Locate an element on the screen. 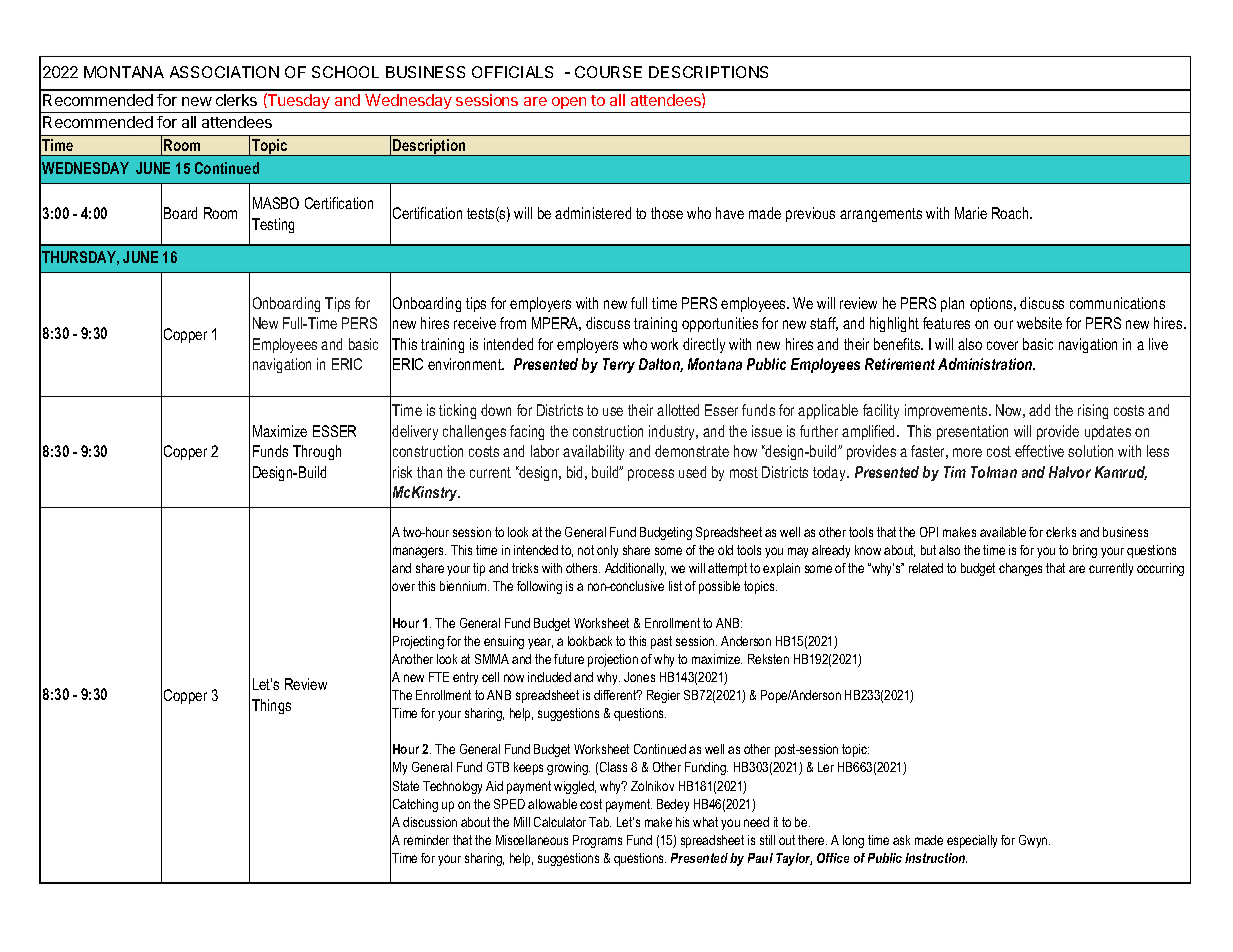 This screenshot has width=1233, height=952. reminder is located at coordinates (426, 840).
